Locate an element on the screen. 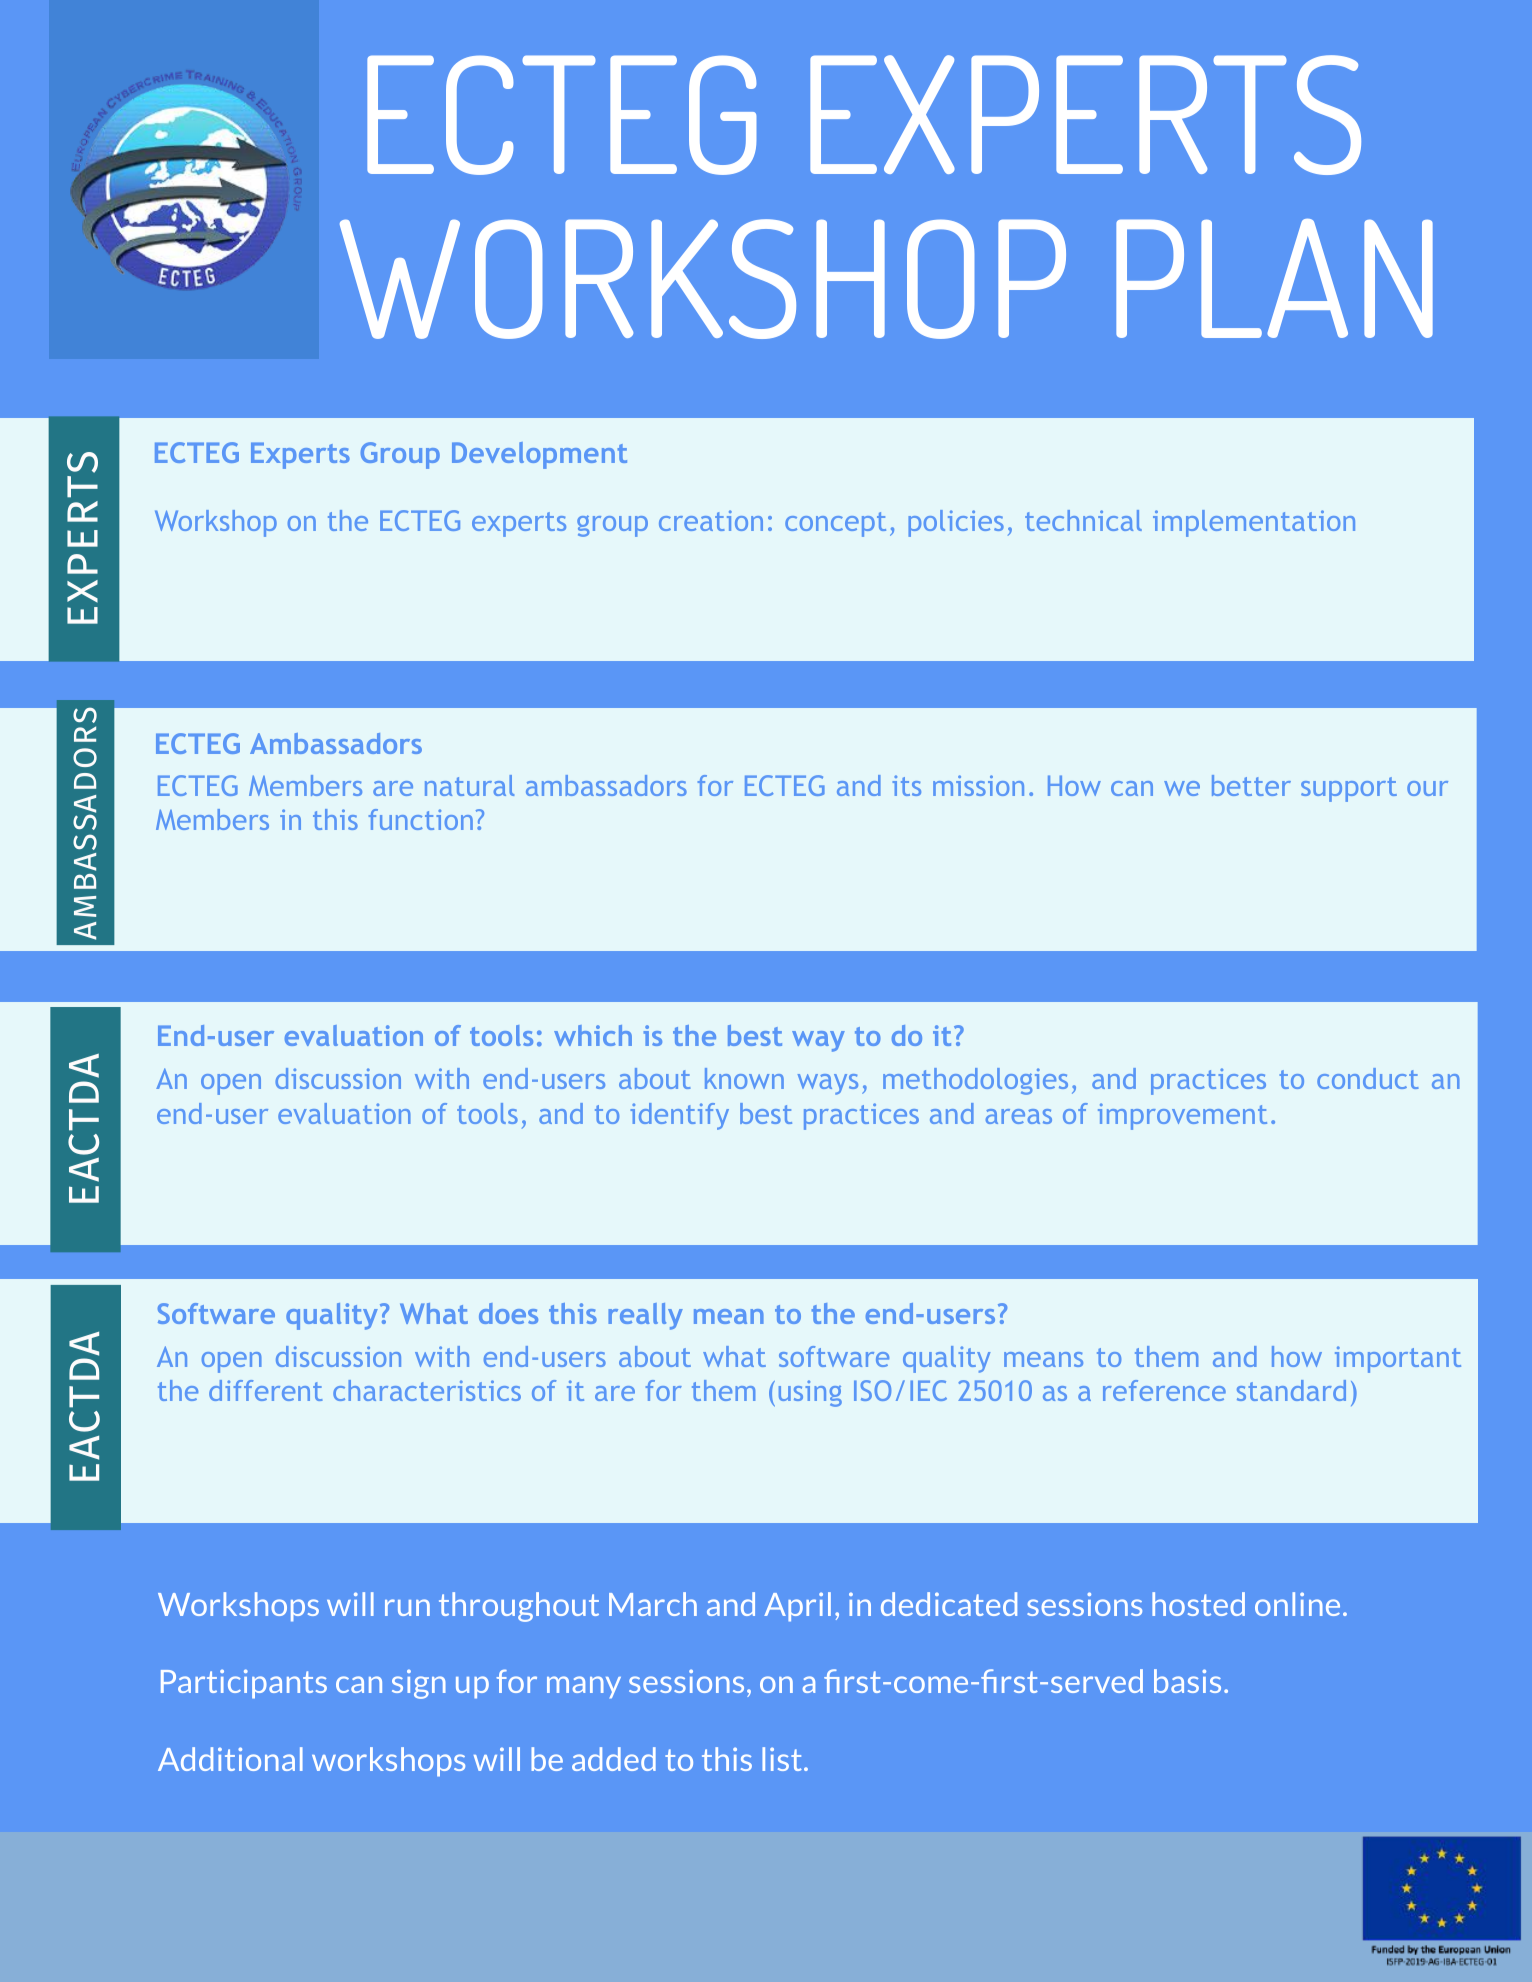 The height and width of the screenshot is (1982, 1532). ways is located at coordinates (828, 1084).
